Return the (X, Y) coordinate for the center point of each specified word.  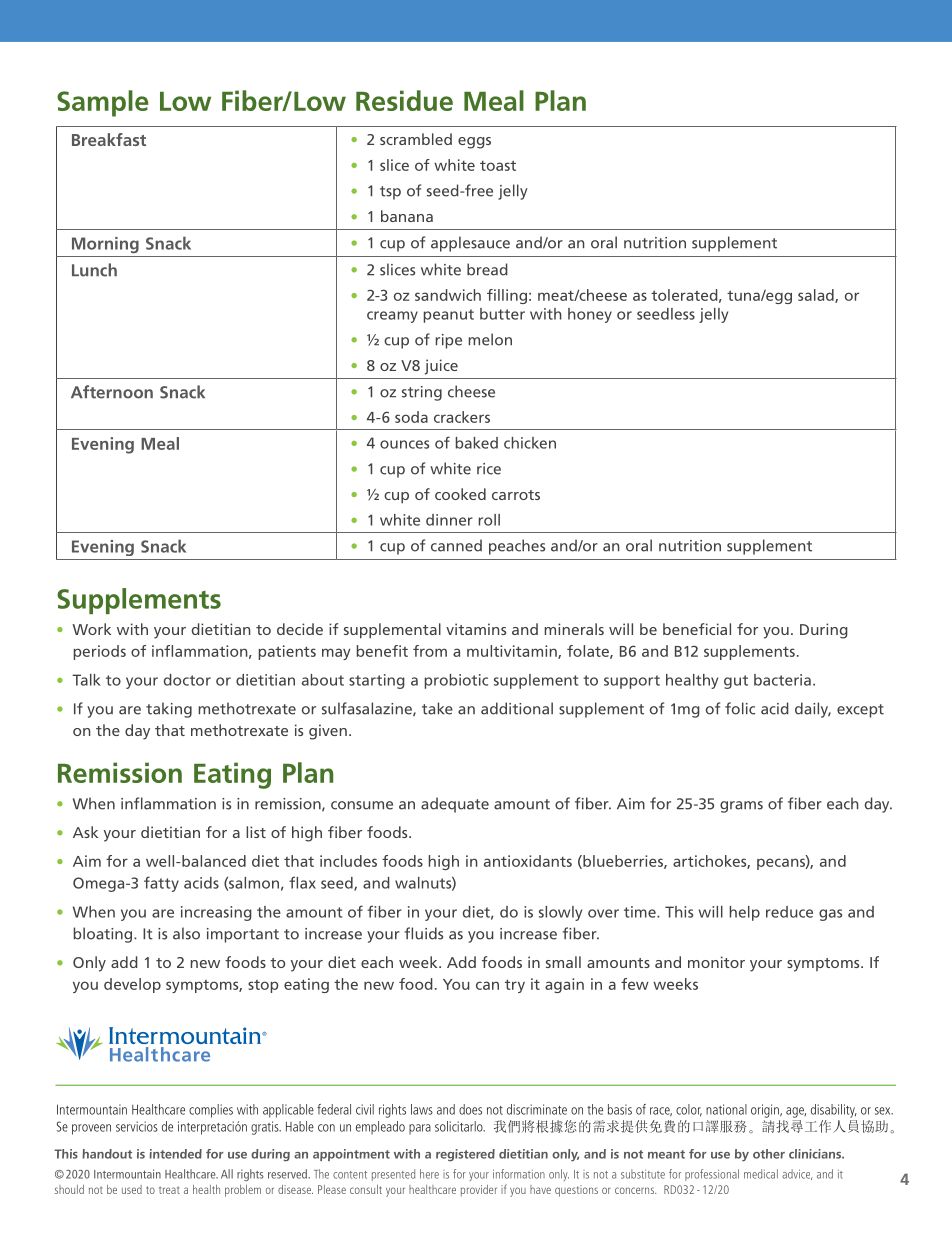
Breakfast (109, 139)
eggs (474, 143)
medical (761, 1174)
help (745, 913)
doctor (187, 680)
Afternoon (112, 392)
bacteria (782, 680)
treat (169, 1190)
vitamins (476, 629)
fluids (423, 933)
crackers (462, 417)
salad (817, 296)
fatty (161, 884)
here (429, 1174)
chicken (530, 443)
